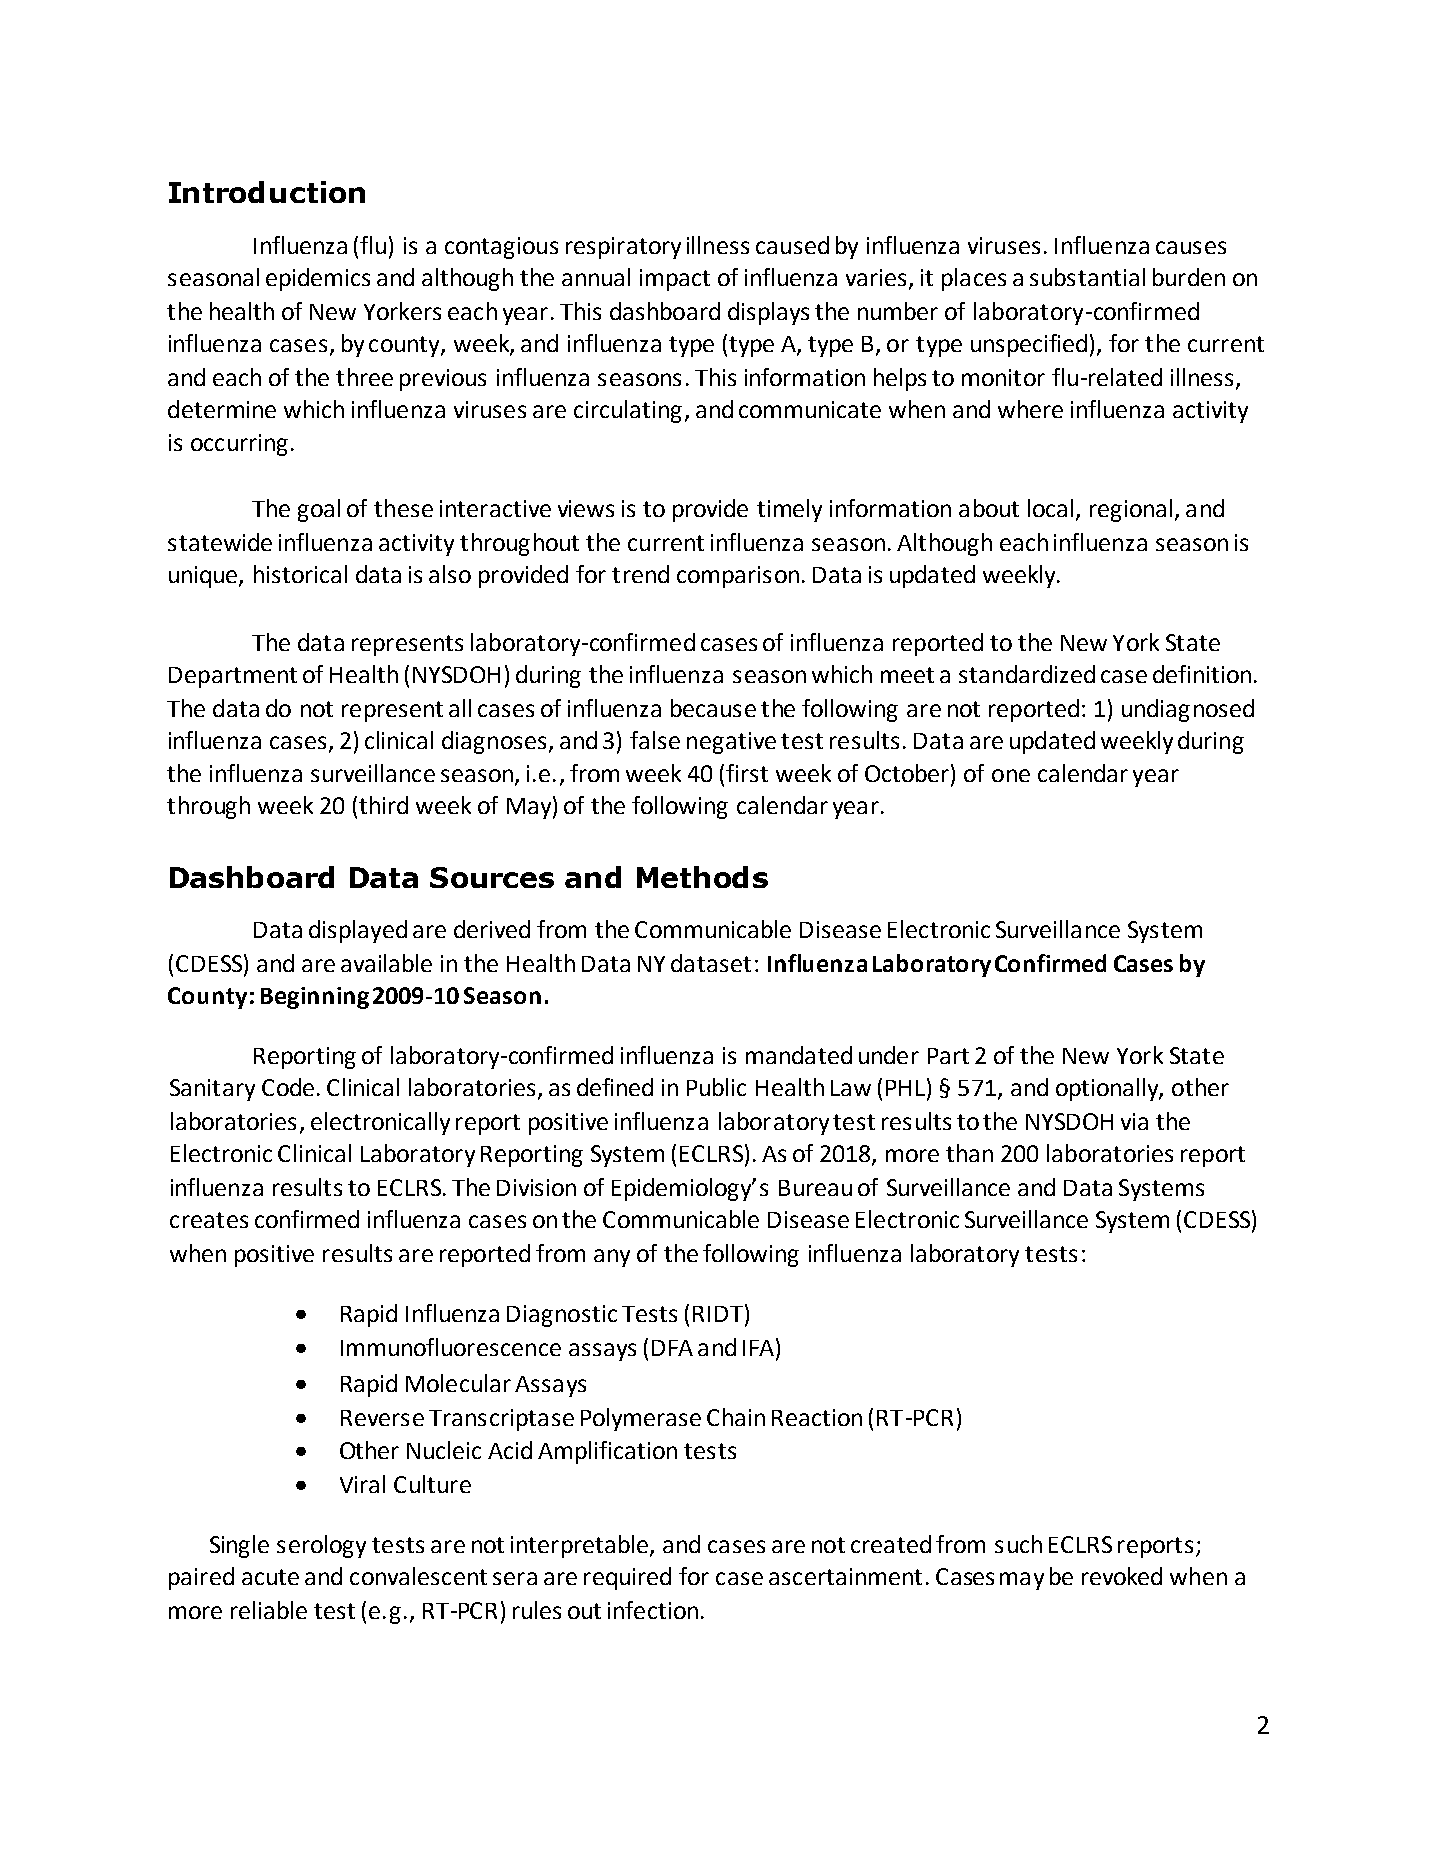  What do you see at coordinates (627, 1578) in the document?
I see `required` at bounding box center [627, 1578].
